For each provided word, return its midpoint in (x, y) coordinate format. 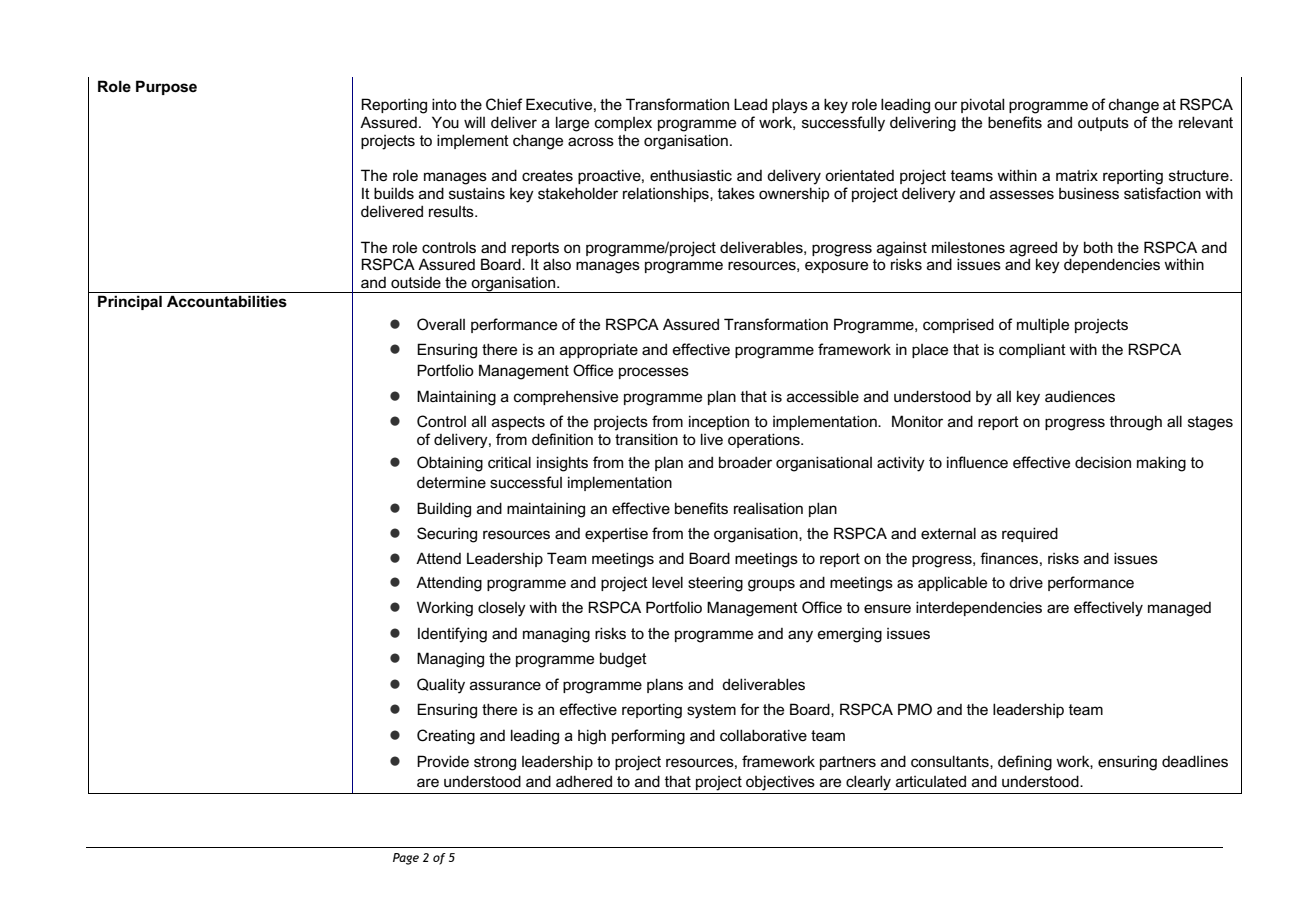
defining (1025, 763)
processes (654, 373)
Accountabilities (227, 301)
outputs (1103, 124)
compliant (1032, 350)
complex (623, 124)
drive (1026, 582)
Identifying (452, 635)
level (667, 582)
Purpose (166, 87)
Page (406, 859)
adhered (584, 781)
